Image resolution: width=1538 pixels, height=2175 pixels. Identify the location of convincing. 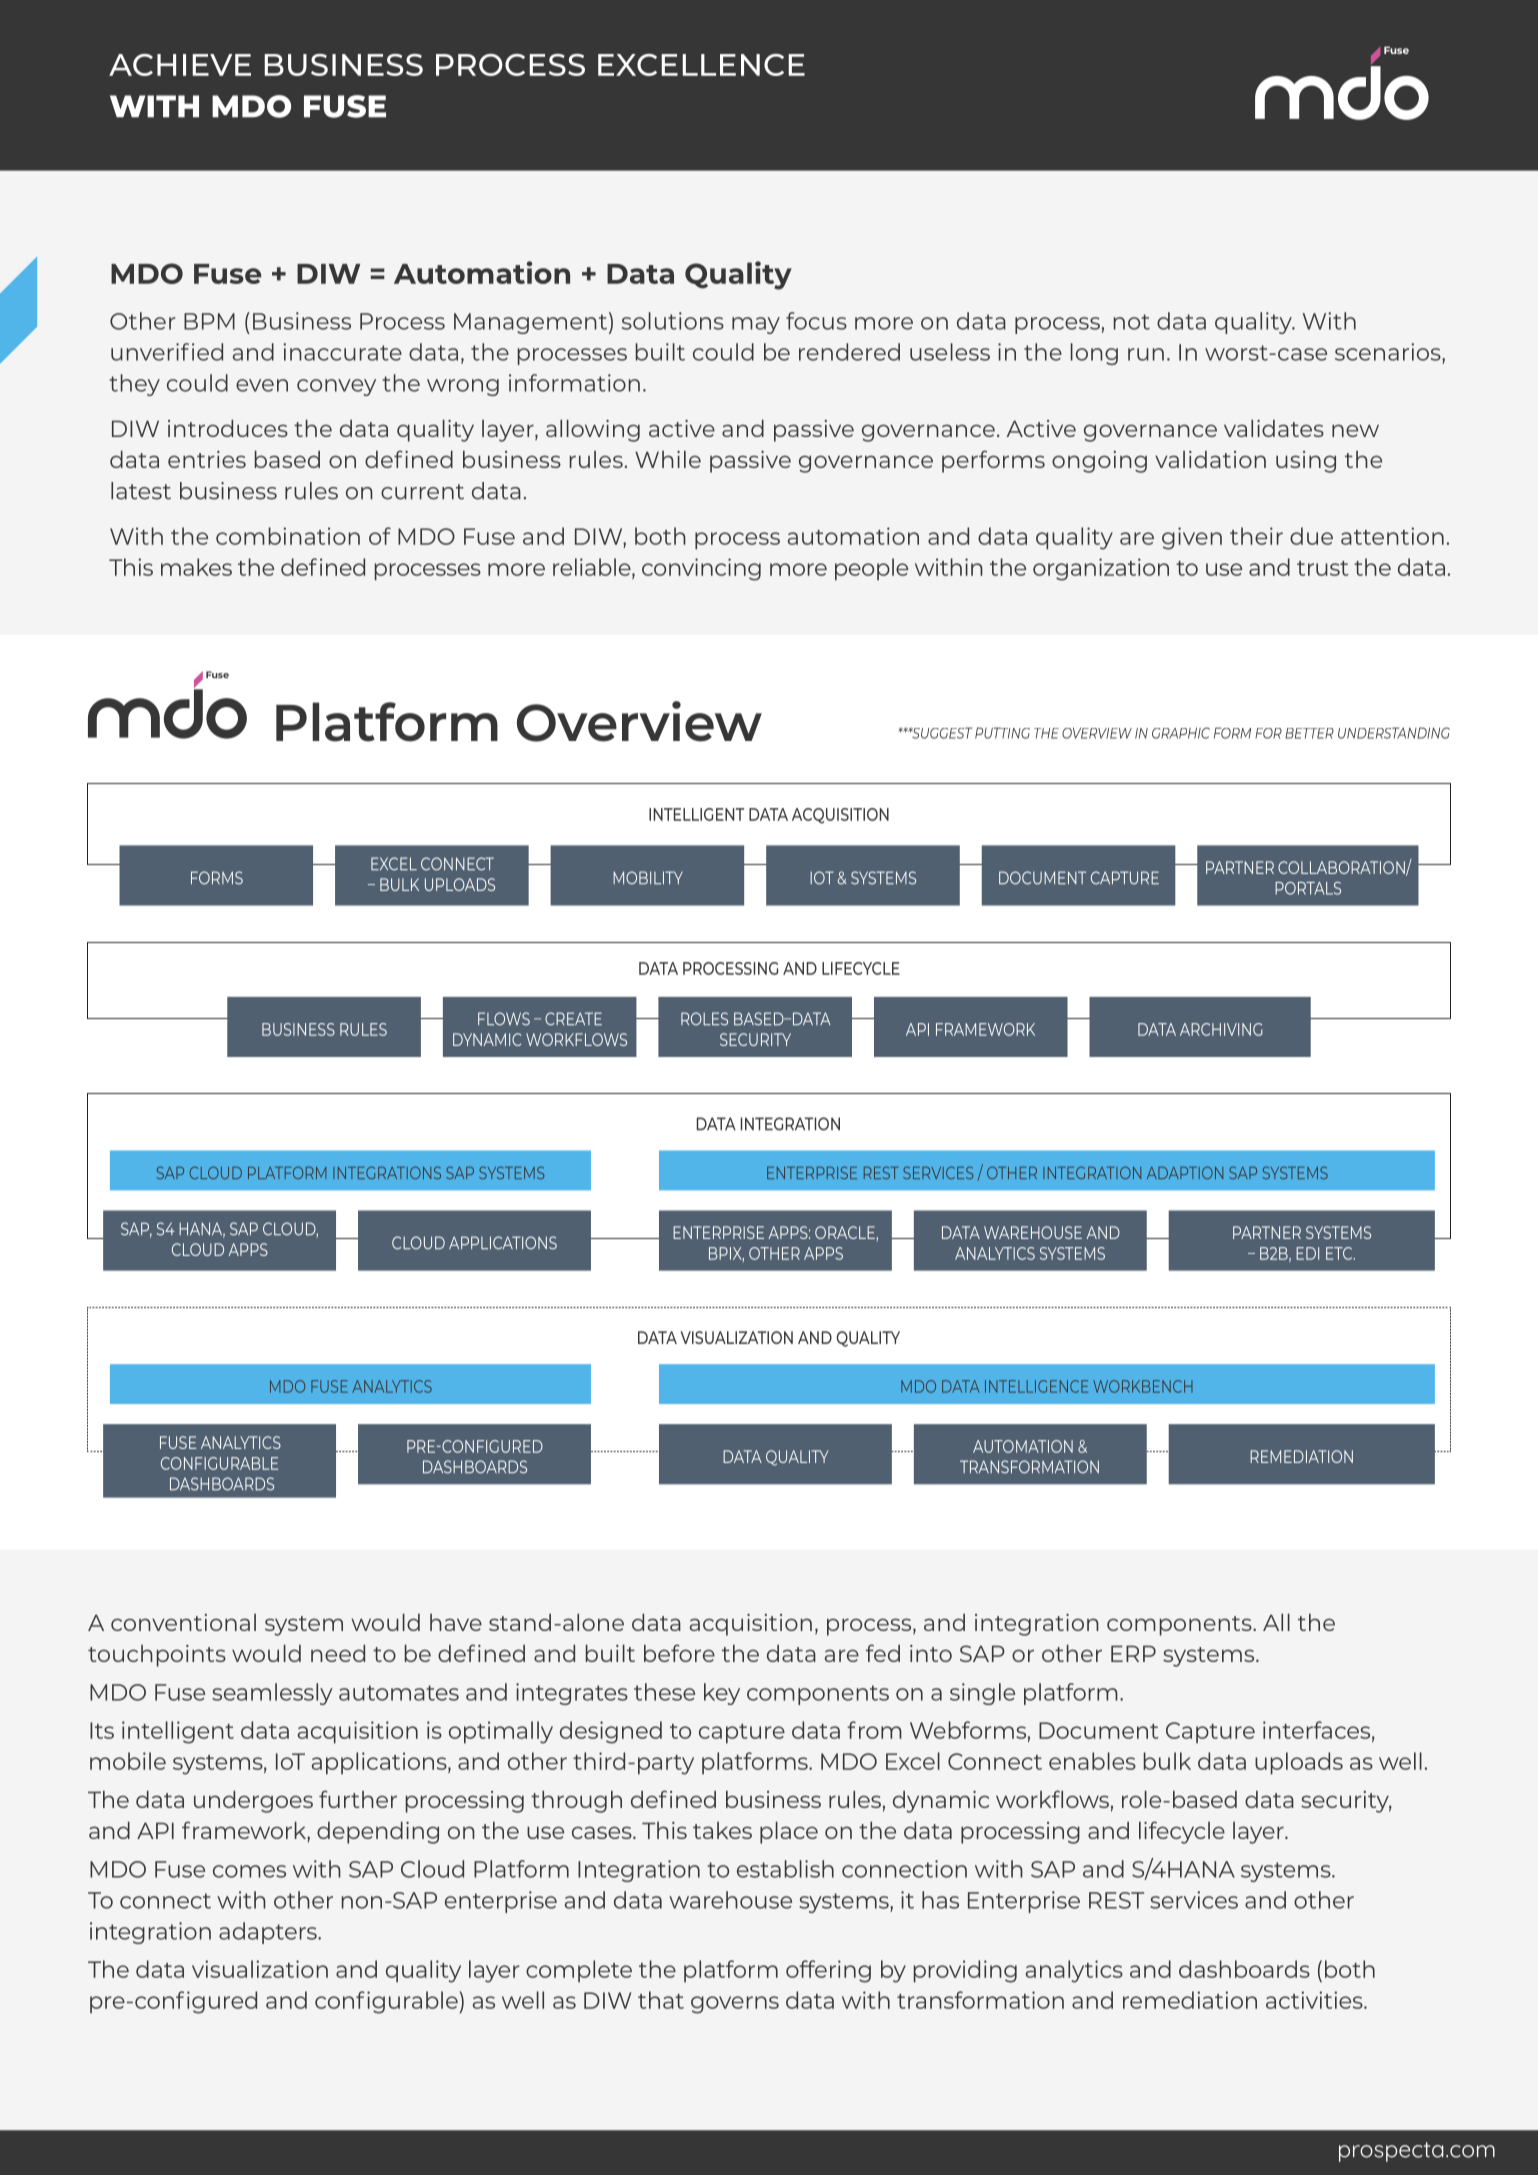
(701, 569).
